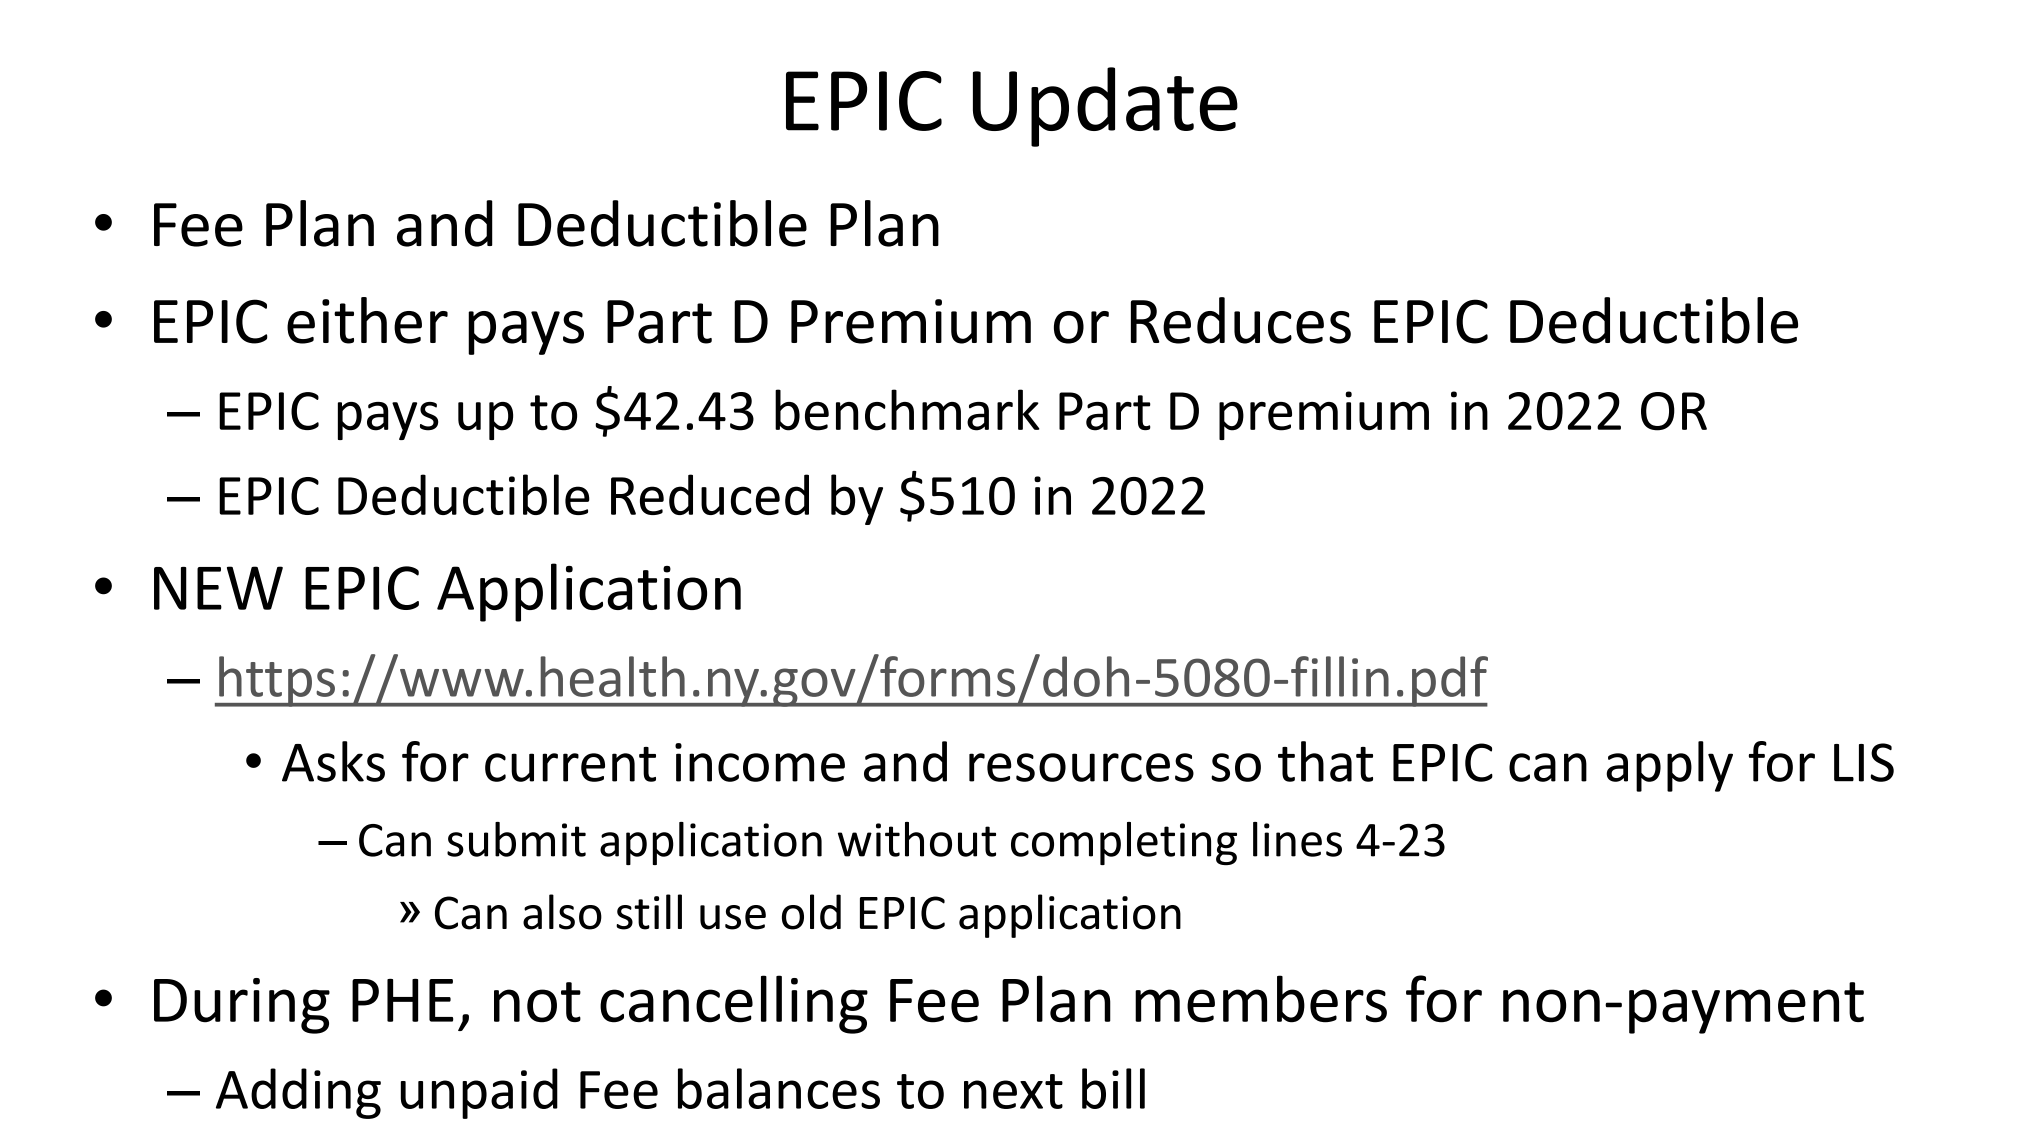  Describe the element at coordinates (516, 839) in the screenshot. I see `submit` at that location.
